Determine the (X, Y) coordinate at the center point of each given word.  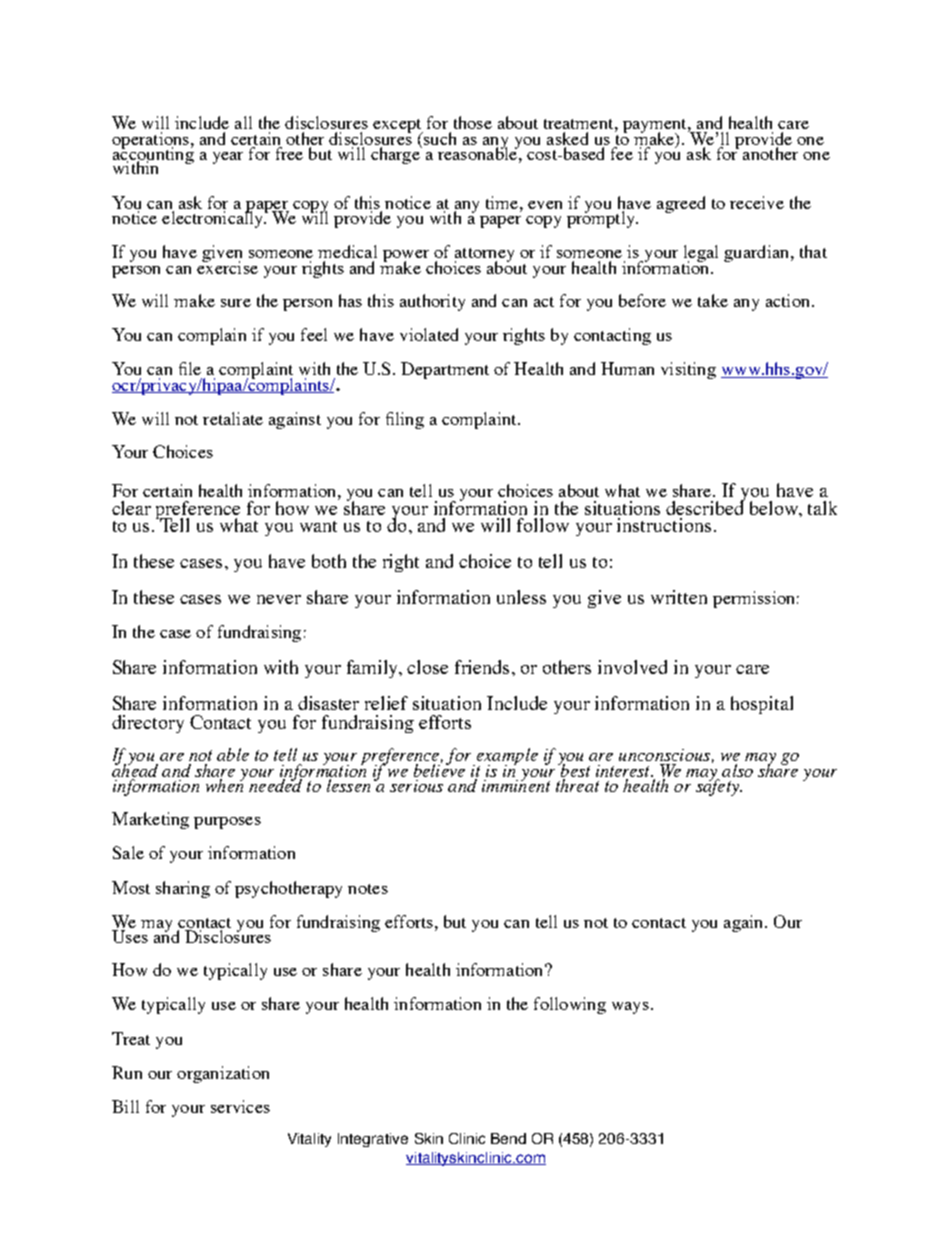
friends (484, 667)
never (279, 599)
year (228, 158)
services (240, 1106)
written (679, 597)
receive (757, 202)
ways (630, 1008)
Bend (508, 1138)
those (473, 122)
